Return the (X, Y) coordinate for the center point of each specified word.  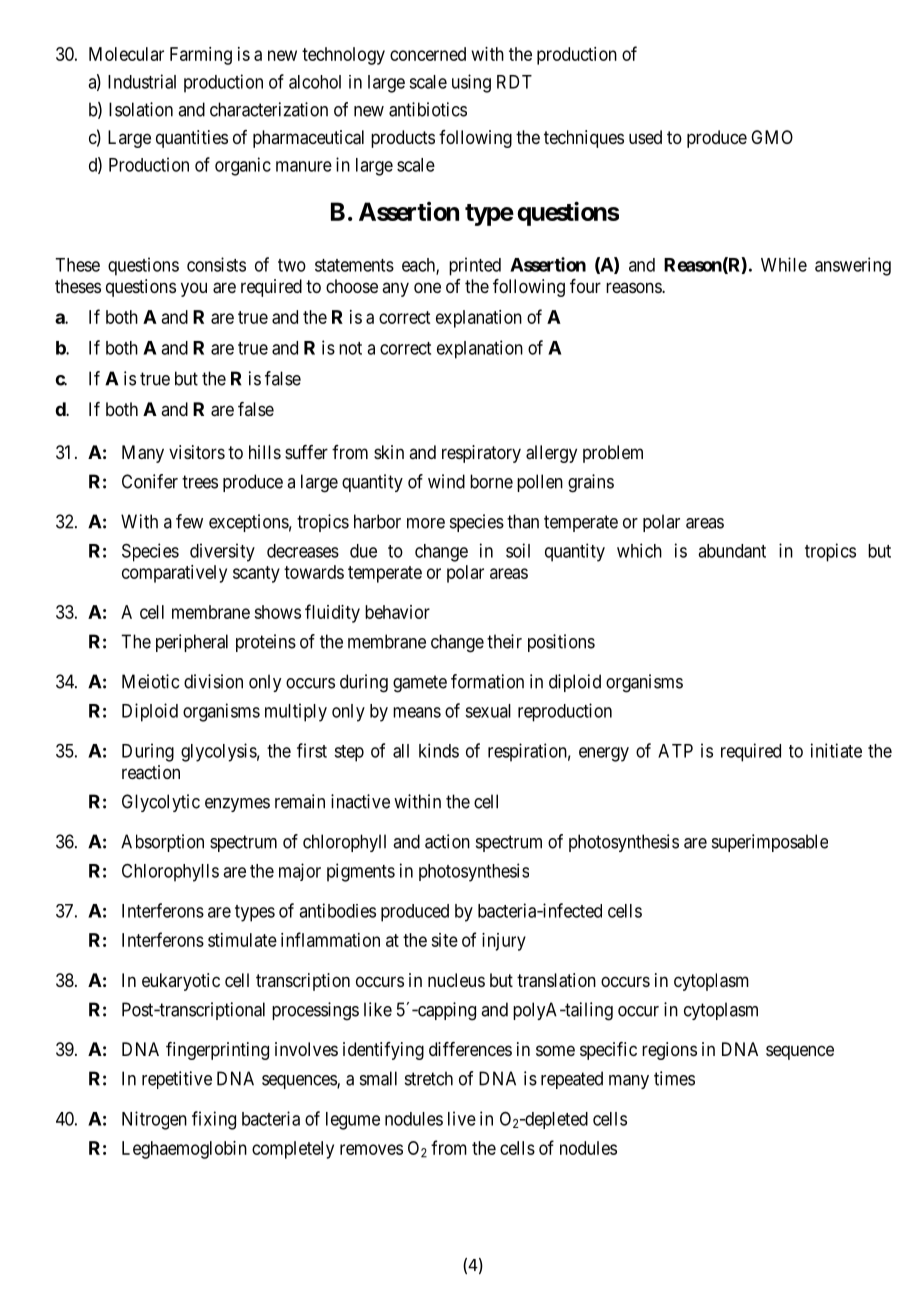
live (462, 1118)
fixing (214, 1120)
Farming (201, 56)
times (674, 1078)
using (471, 83)
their (504, 641)
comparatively (174, 574)
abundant (732, 551)
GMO (772, 137)
